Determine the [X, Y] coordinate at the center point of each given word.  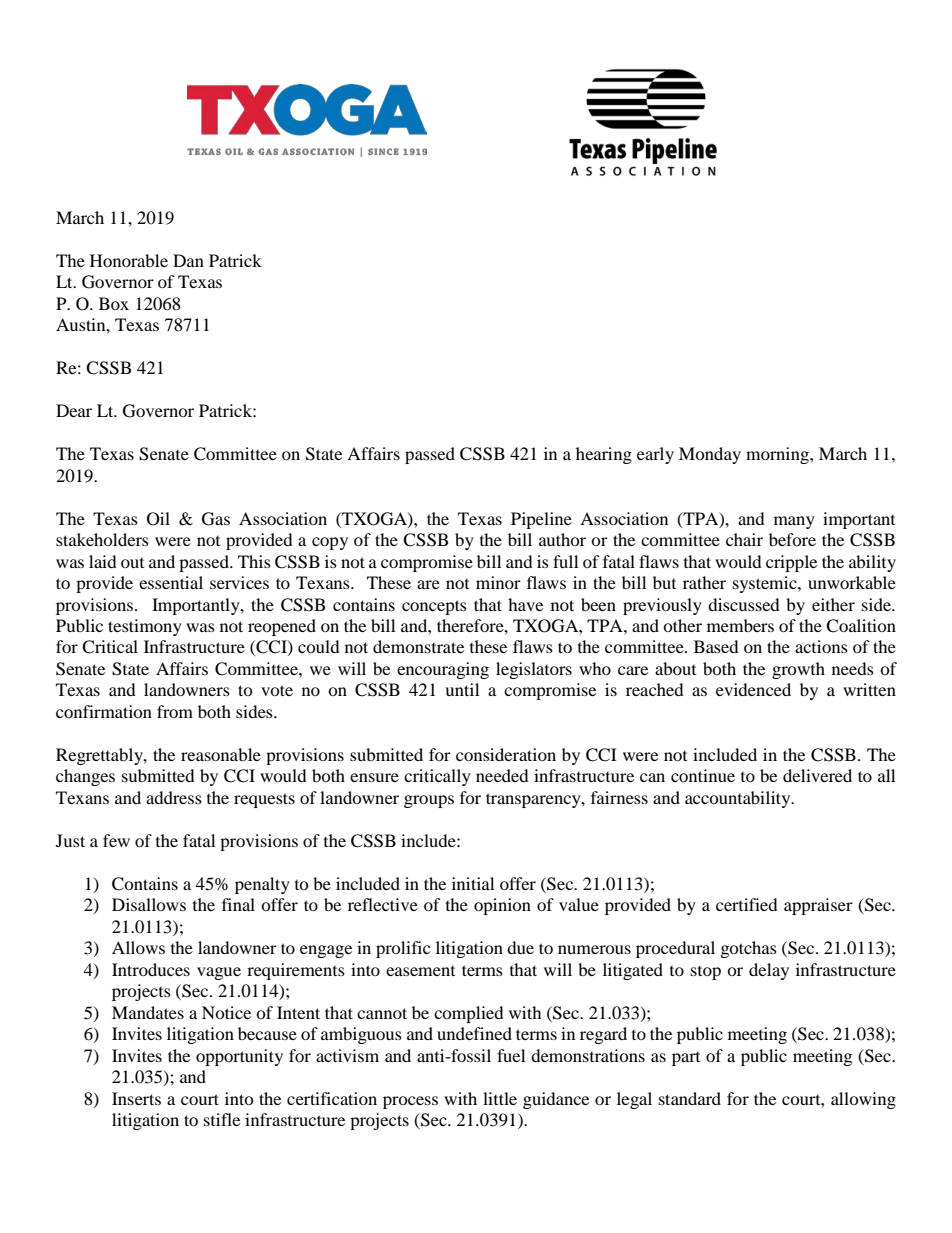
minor [498, 582]
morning [778, 455]
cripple [791, 563]
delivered [817, 775]
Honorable [129, 260]
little [500, 1098]
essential [171, 582]
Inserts [136, 1098]
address [174, 797]
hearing [604, 455]
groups [429, 801]
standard [690, 1098]
